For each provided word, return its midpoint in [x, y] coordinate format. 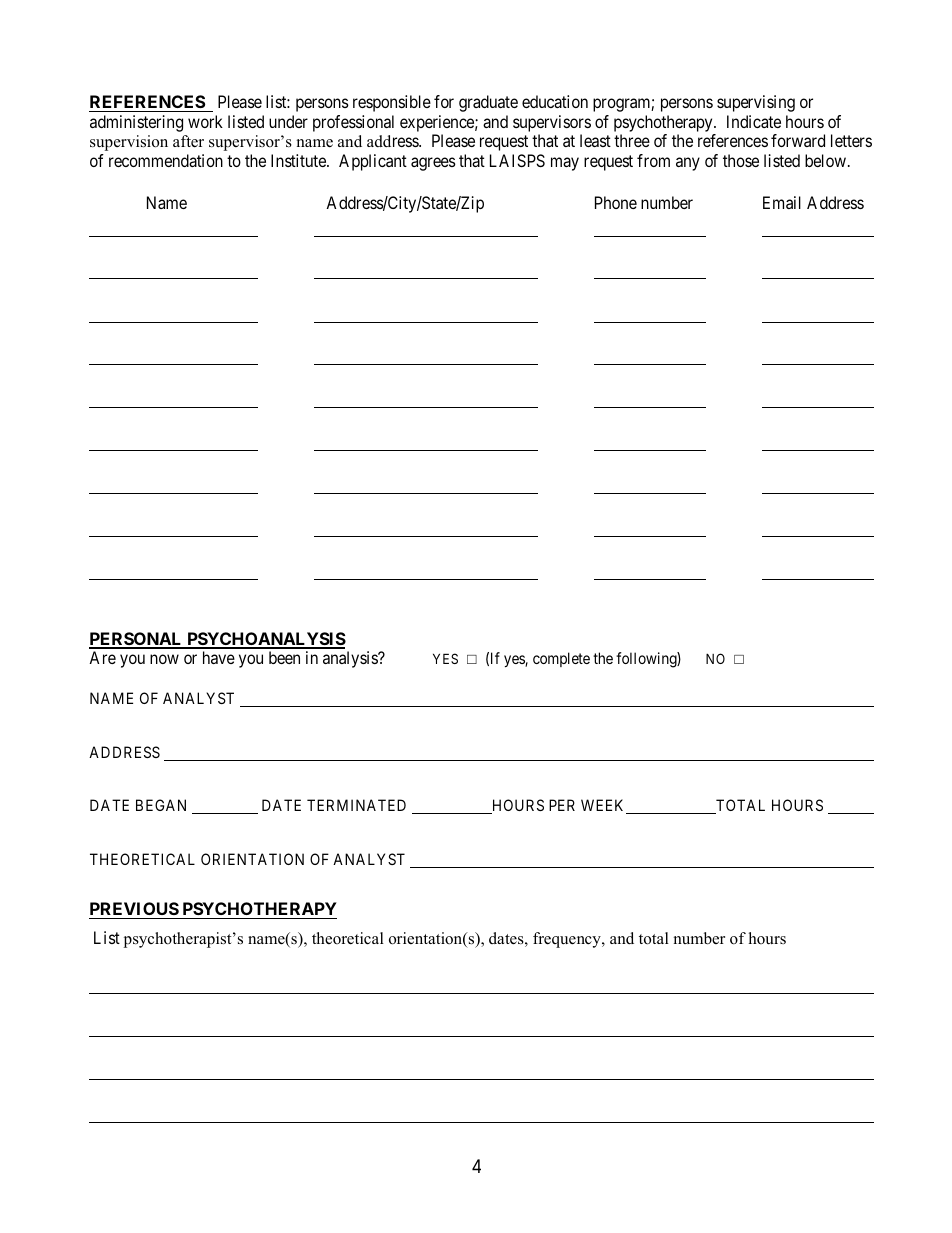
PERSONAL [137, 640]
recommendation [166, 160]
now [164, 659]
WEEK [604, 806]
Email [782, 202]
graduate [488, 103]
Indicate [754, 121]
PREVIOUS [134, 908]
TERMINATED [356, 805]
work [205, 121]
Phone [616, 202]
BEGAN [161, 805]
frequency [568, 940]
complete [561, 659]
